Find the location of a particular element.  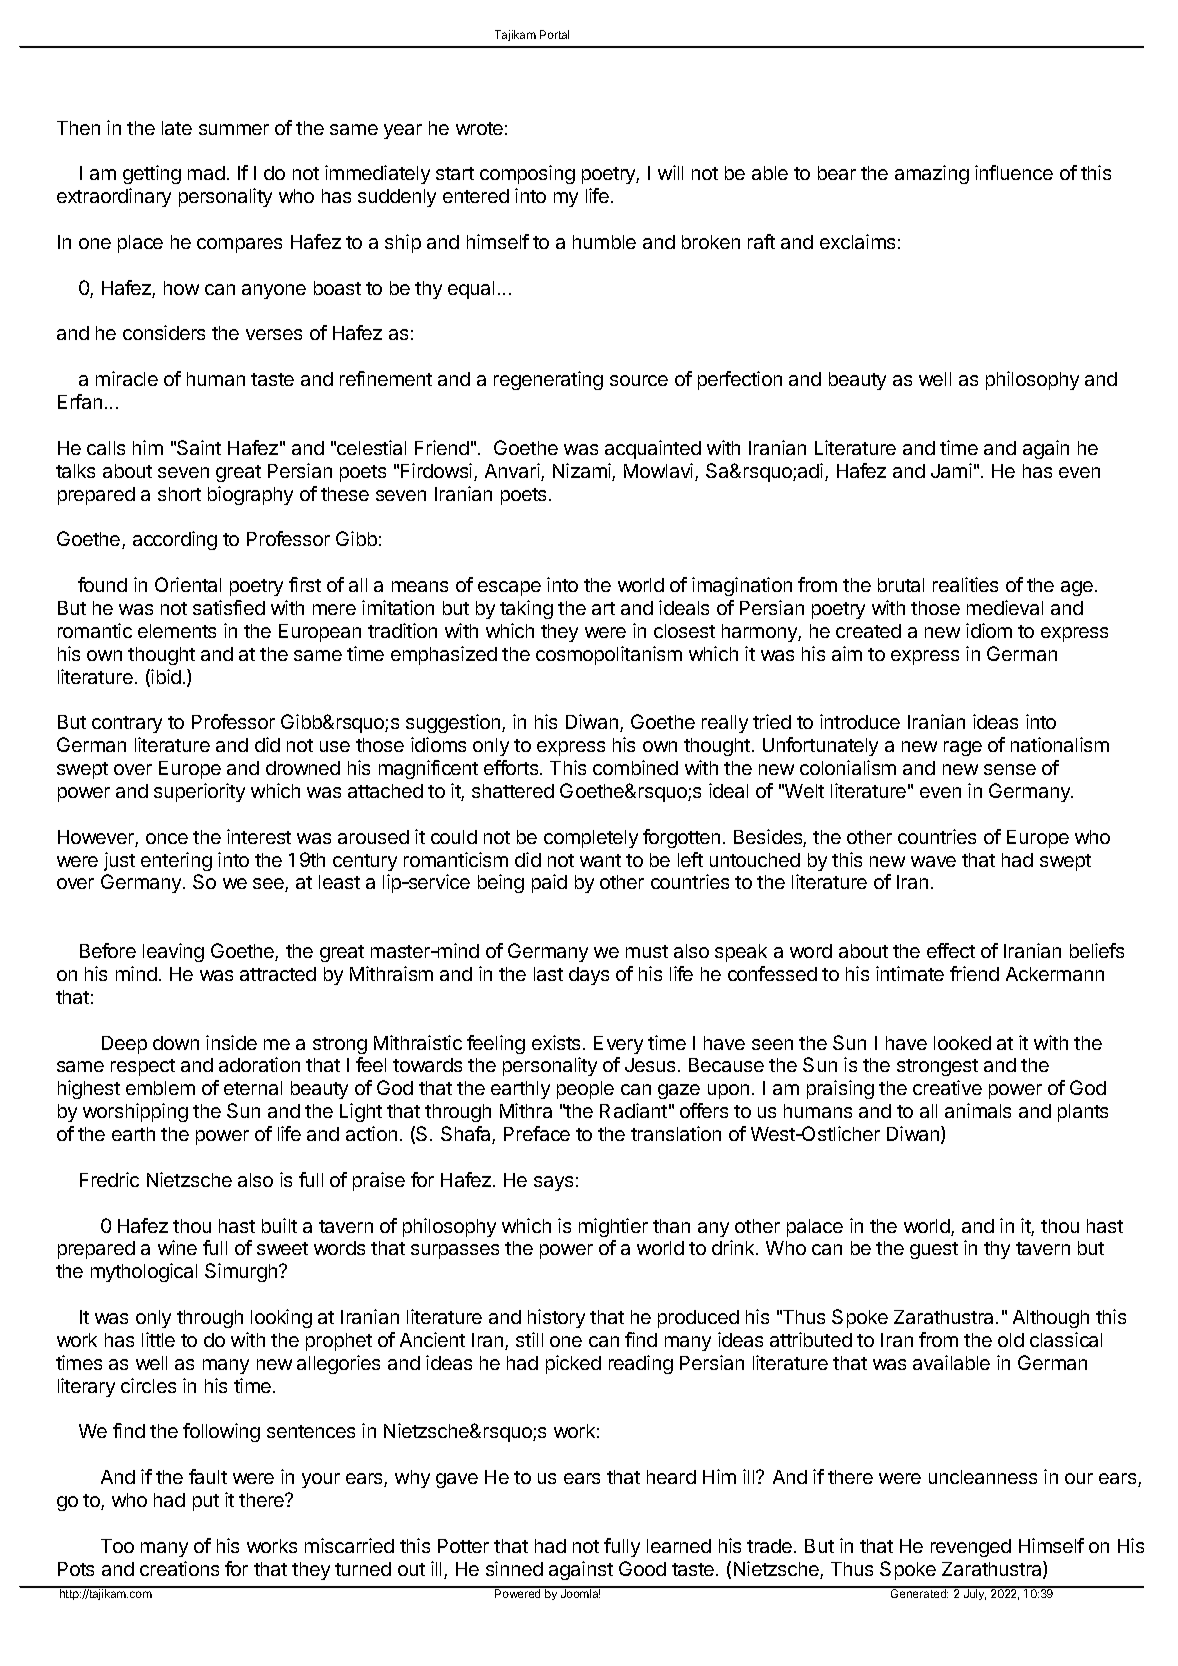

superiority is located at coordinates (199, 792).
